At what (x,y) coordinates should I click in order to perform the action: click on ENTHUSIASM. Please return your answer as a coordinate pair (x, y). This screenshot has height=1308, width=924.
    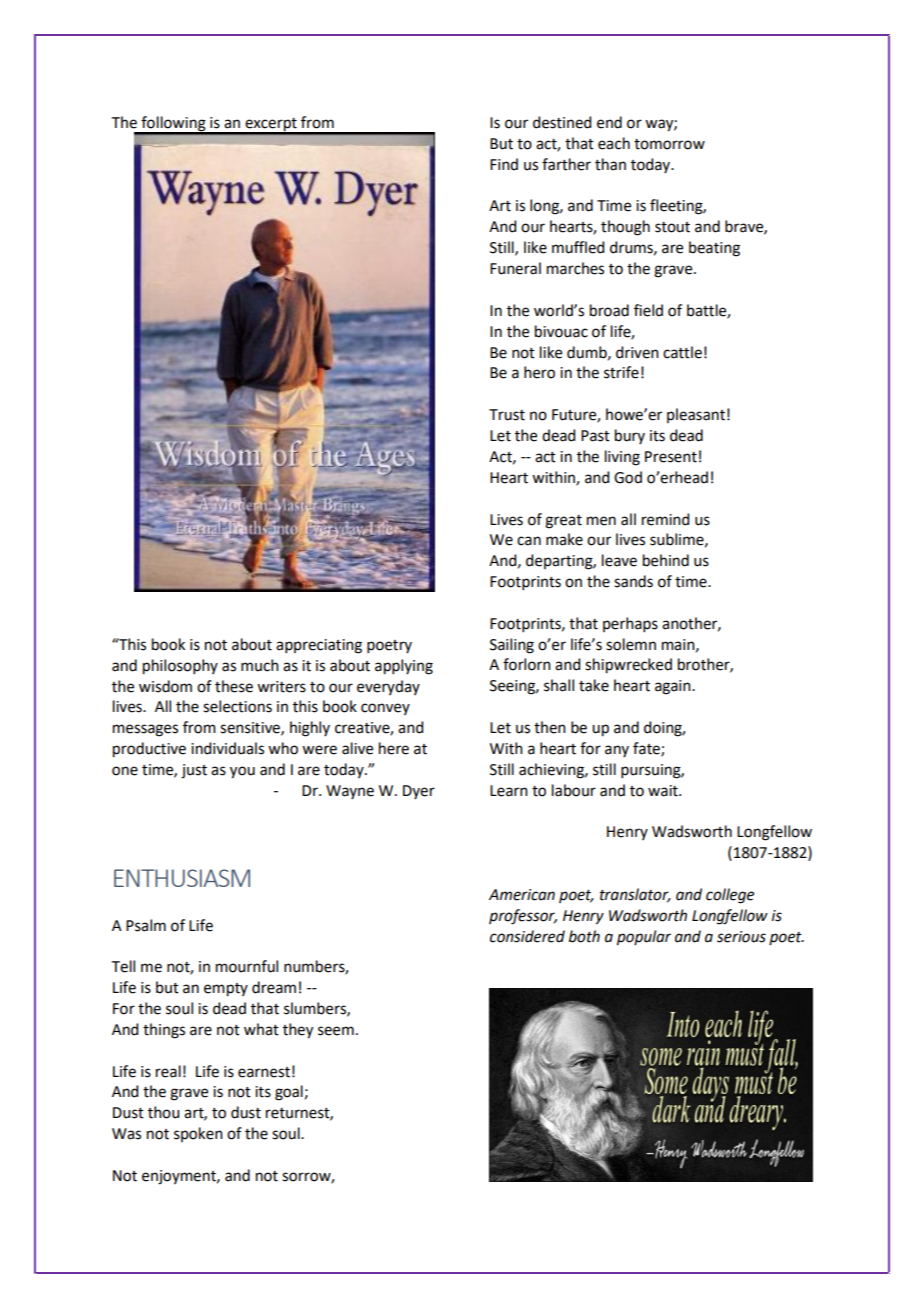
    Looking at the image, I should click on (182, 878).
